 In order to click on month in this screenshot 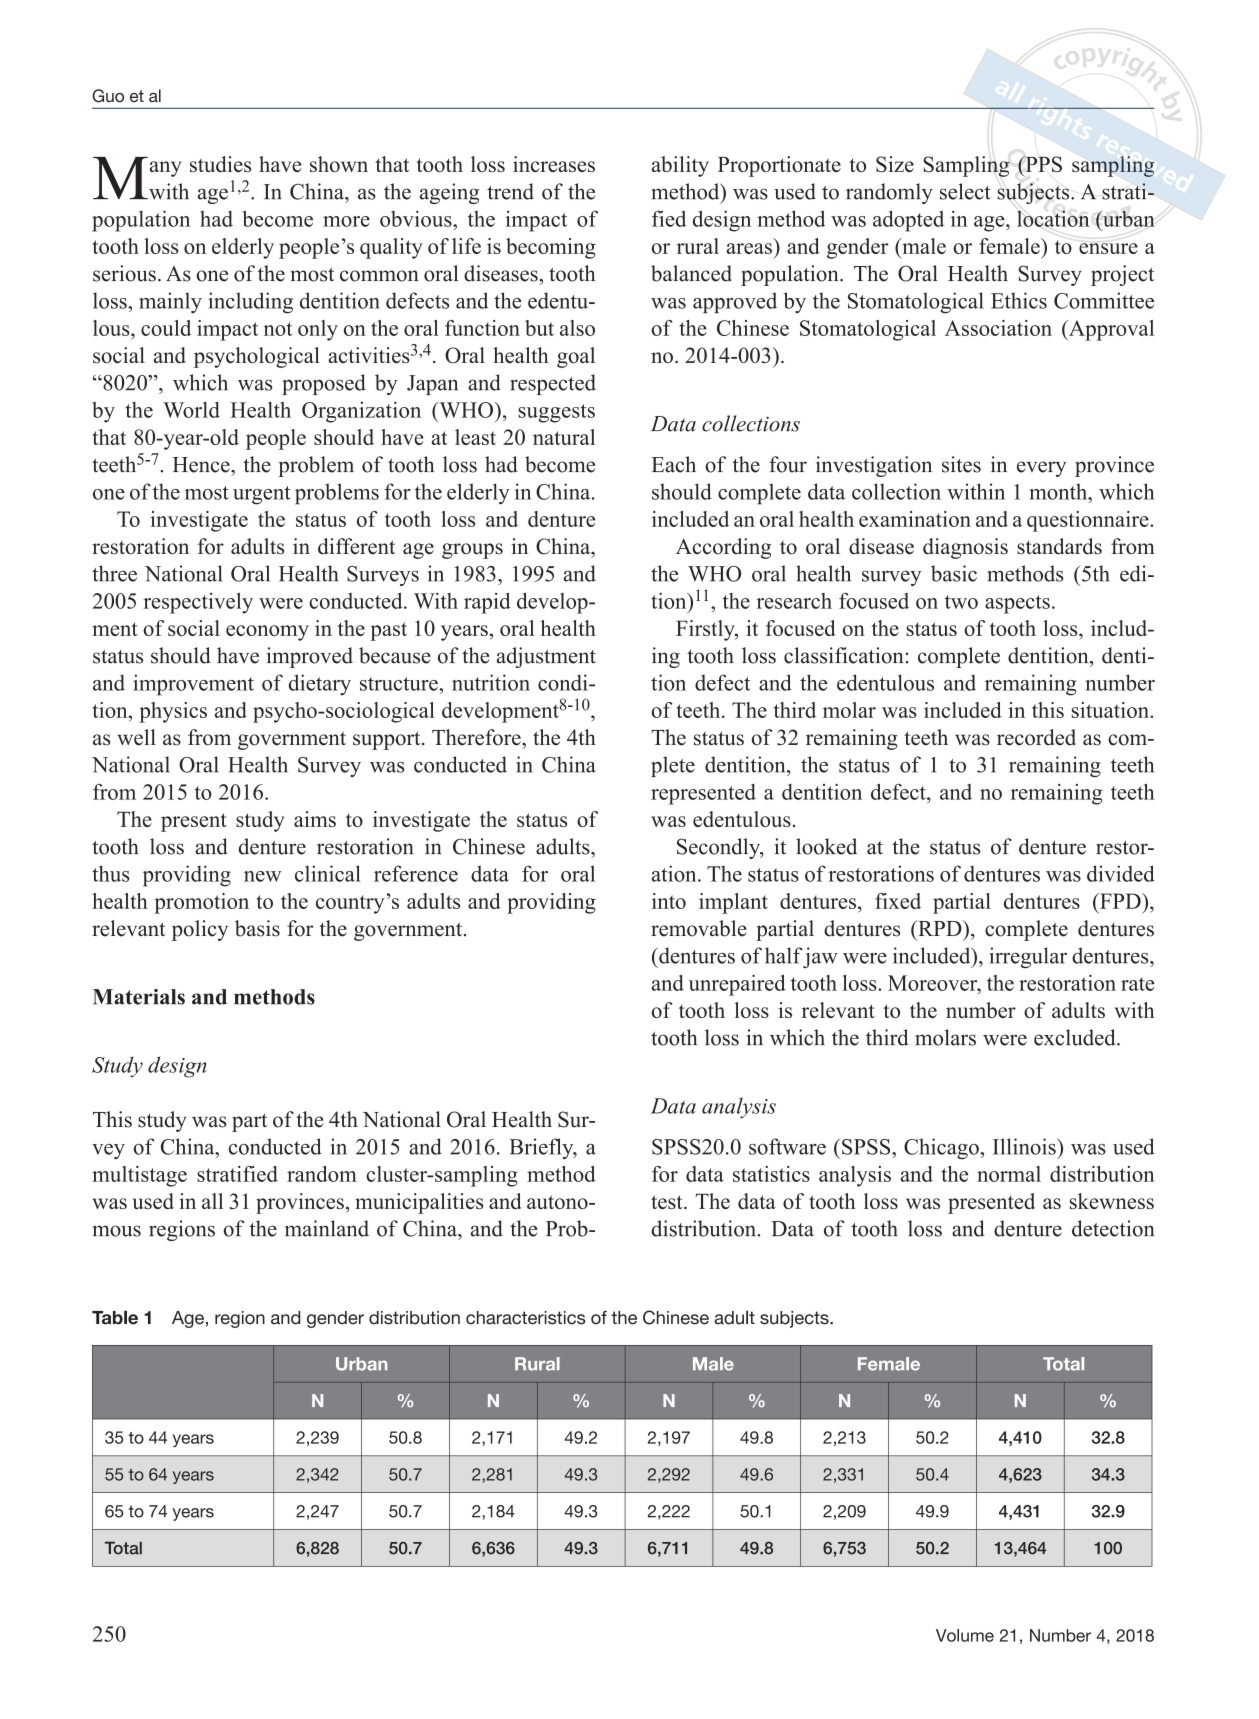, I will do `click(1059, 491)`.
